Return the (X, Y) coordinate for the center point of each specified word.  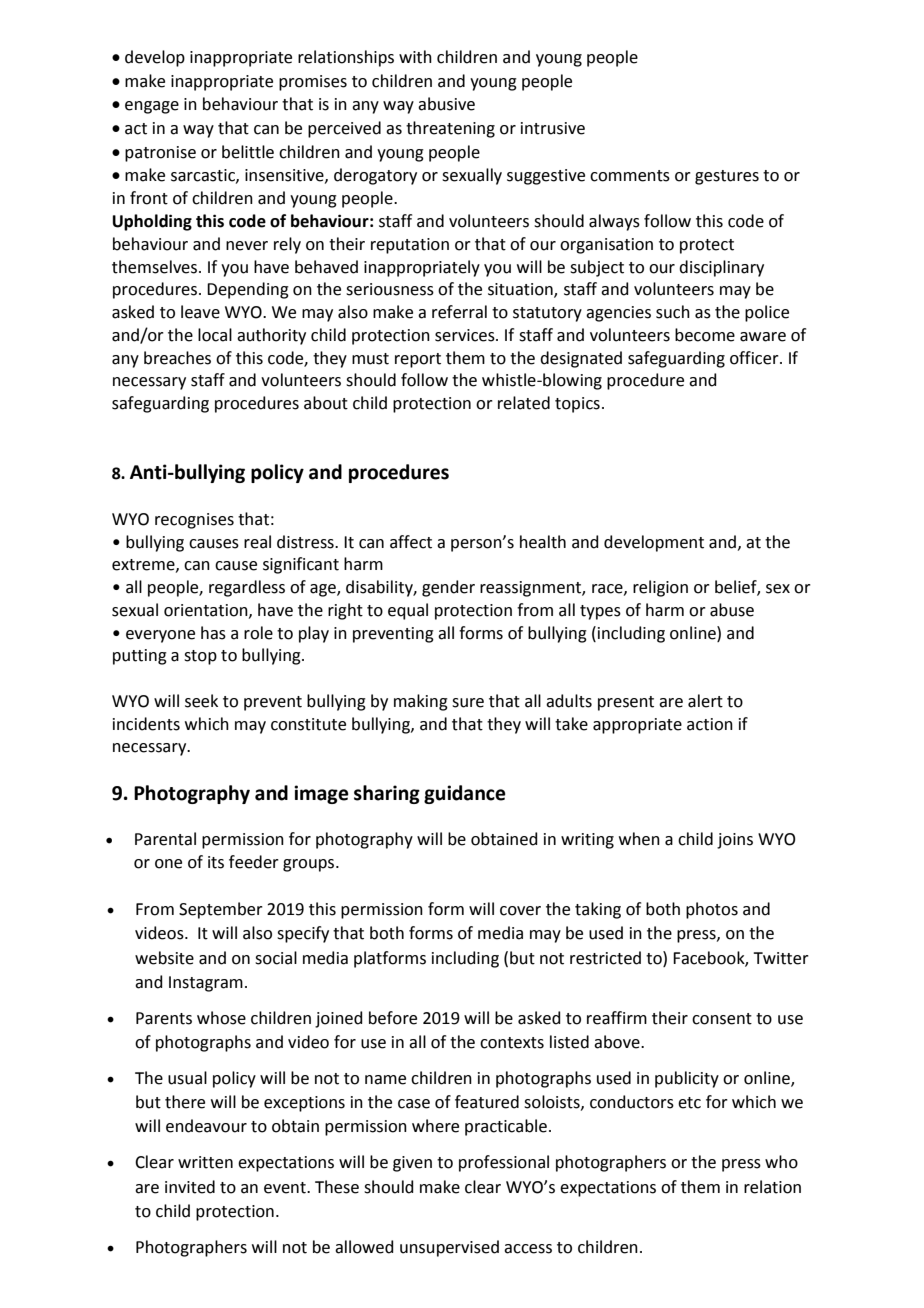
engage (152, 107)
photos (712, 910)
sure (468, 703)
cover (520, 911)
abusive (446, 104)
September (221, 910)
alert (705, 701)
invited (190, 1187)
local (215, 335)
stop (200, 657)
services (466, 335)
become (705, 335)
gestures (727, 177)
